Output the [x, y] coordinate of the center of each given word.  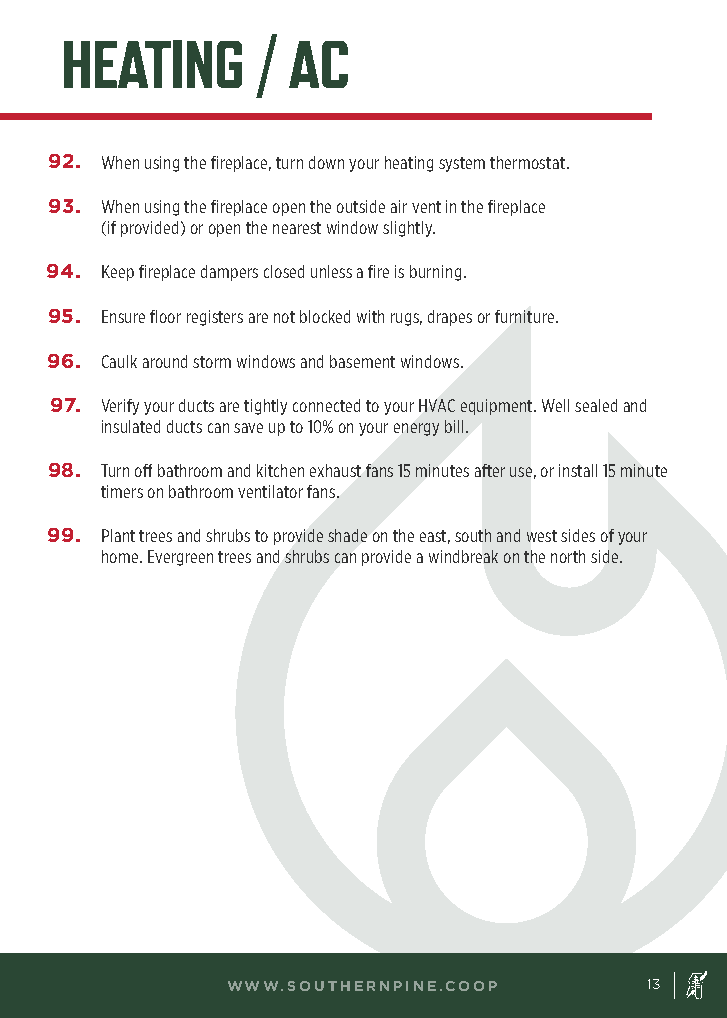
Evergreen [180, 558]
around [165, 361]
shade [347, 535]
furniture [524, 316]
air [399, 206]
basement [362, 361]
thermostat [527, 162]
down [326, 162]
